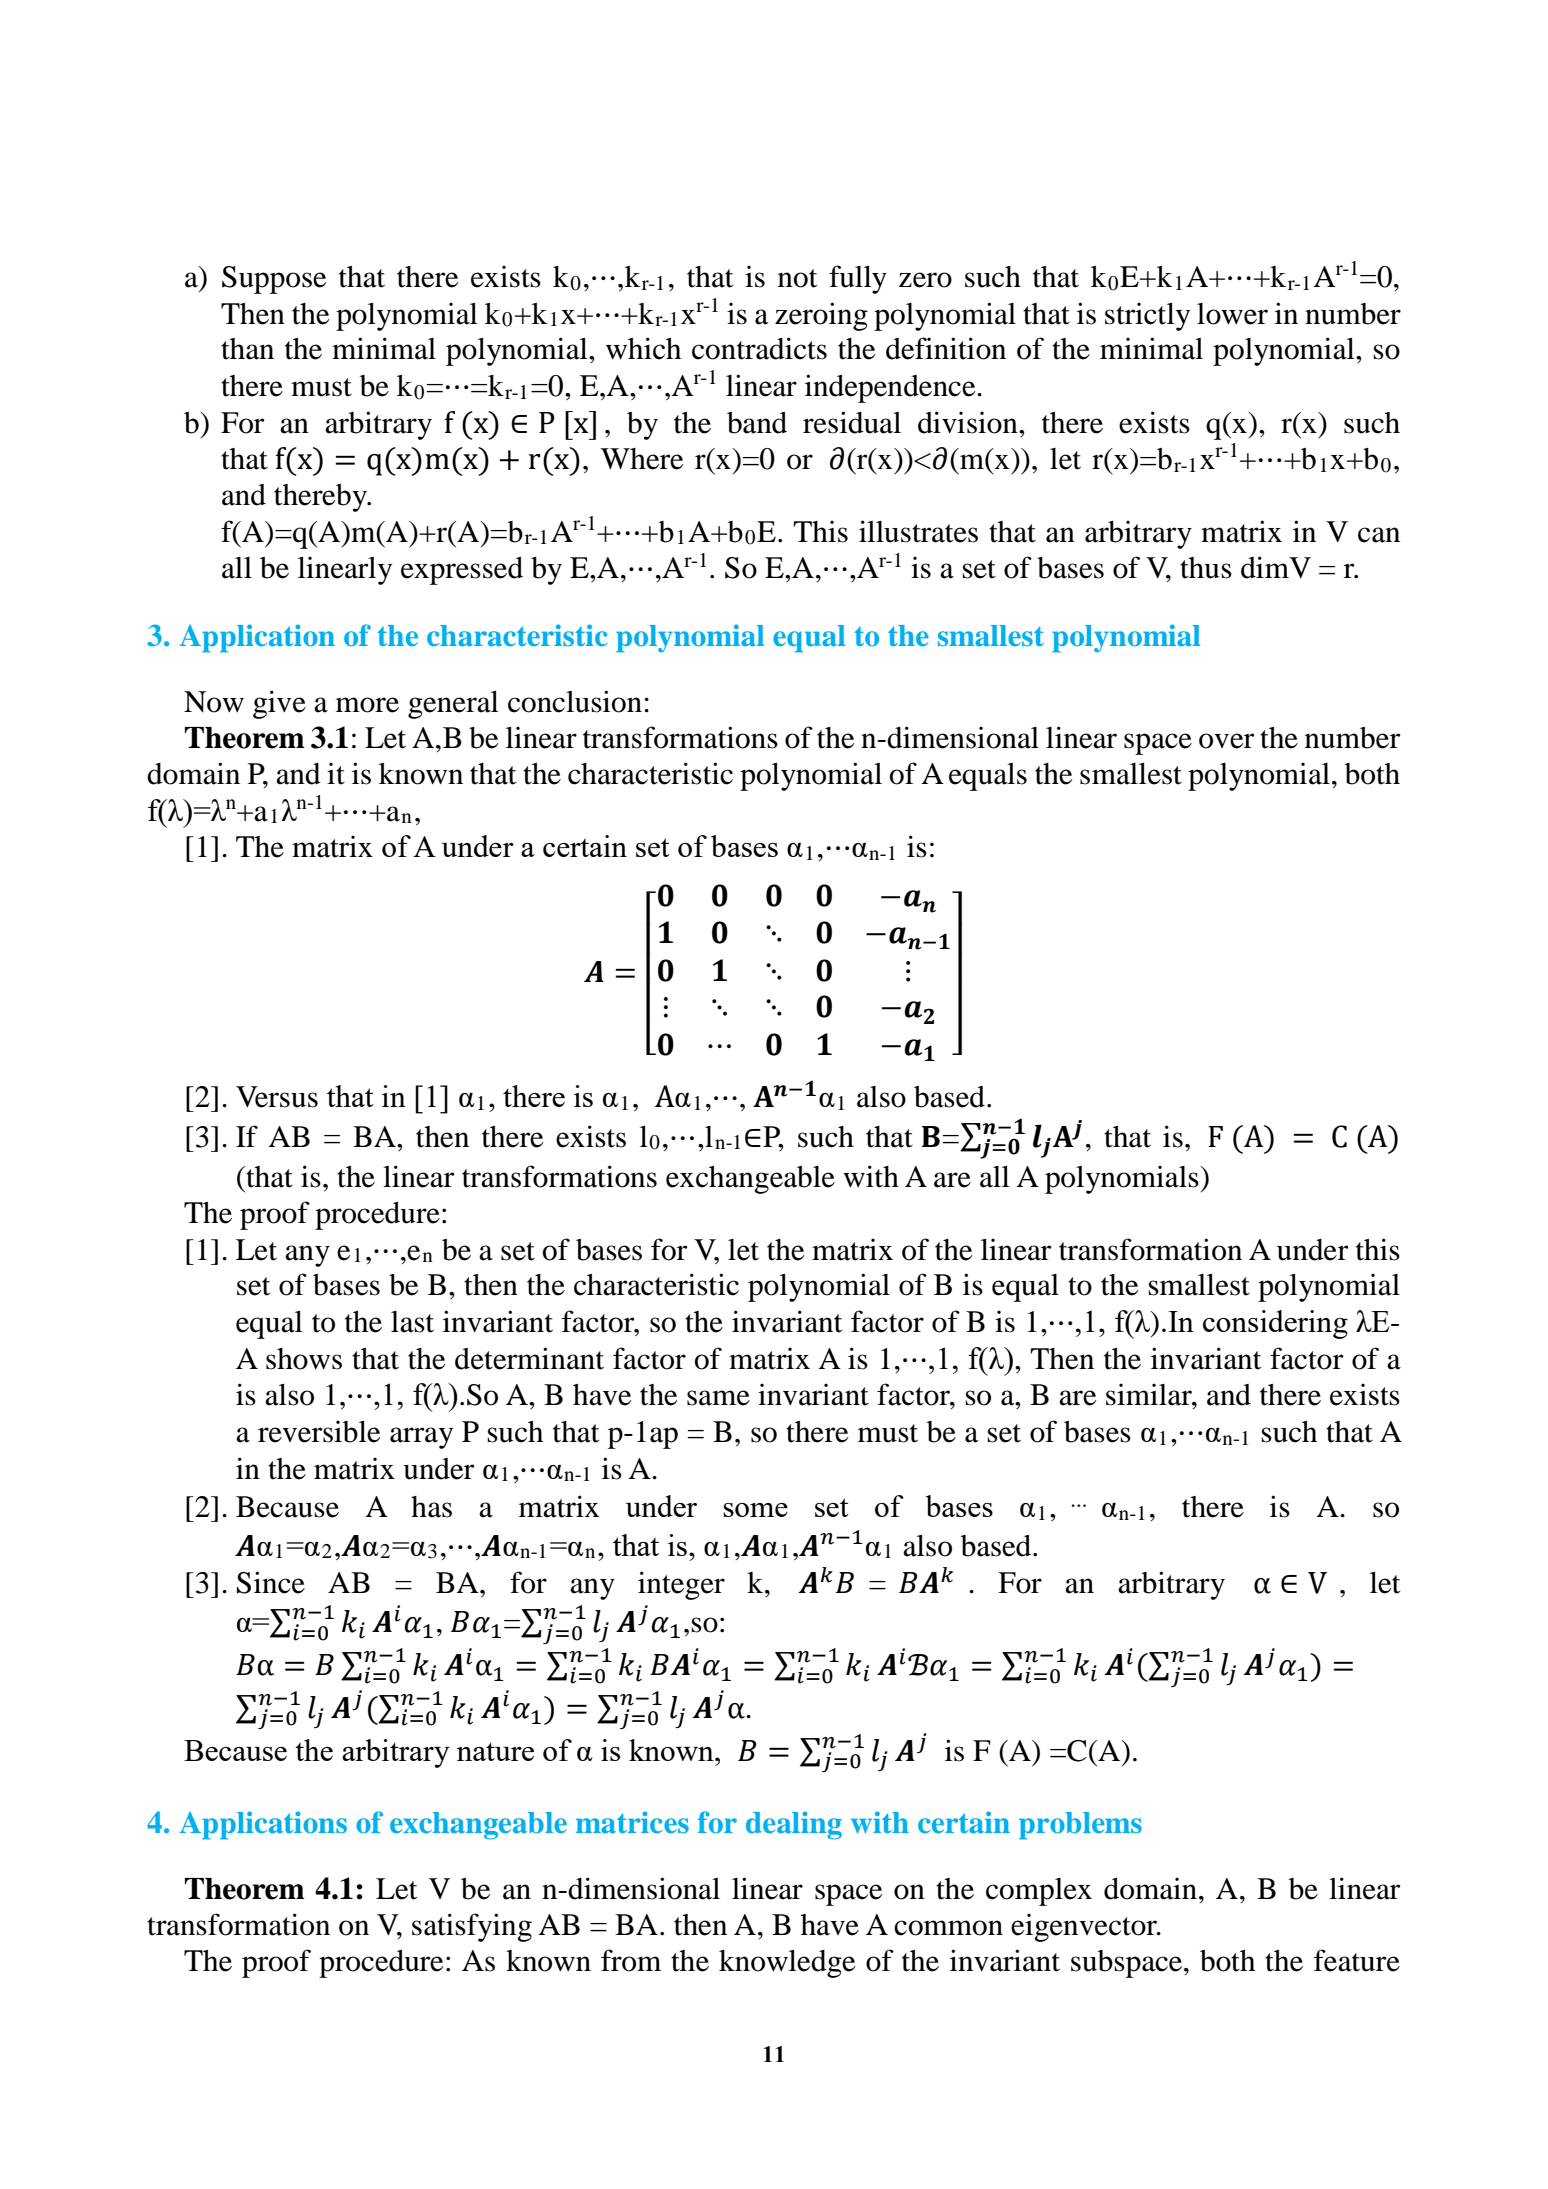 This screenshot has height=2189, width=1548. I want to click on contradicts, so click(759, 348).
